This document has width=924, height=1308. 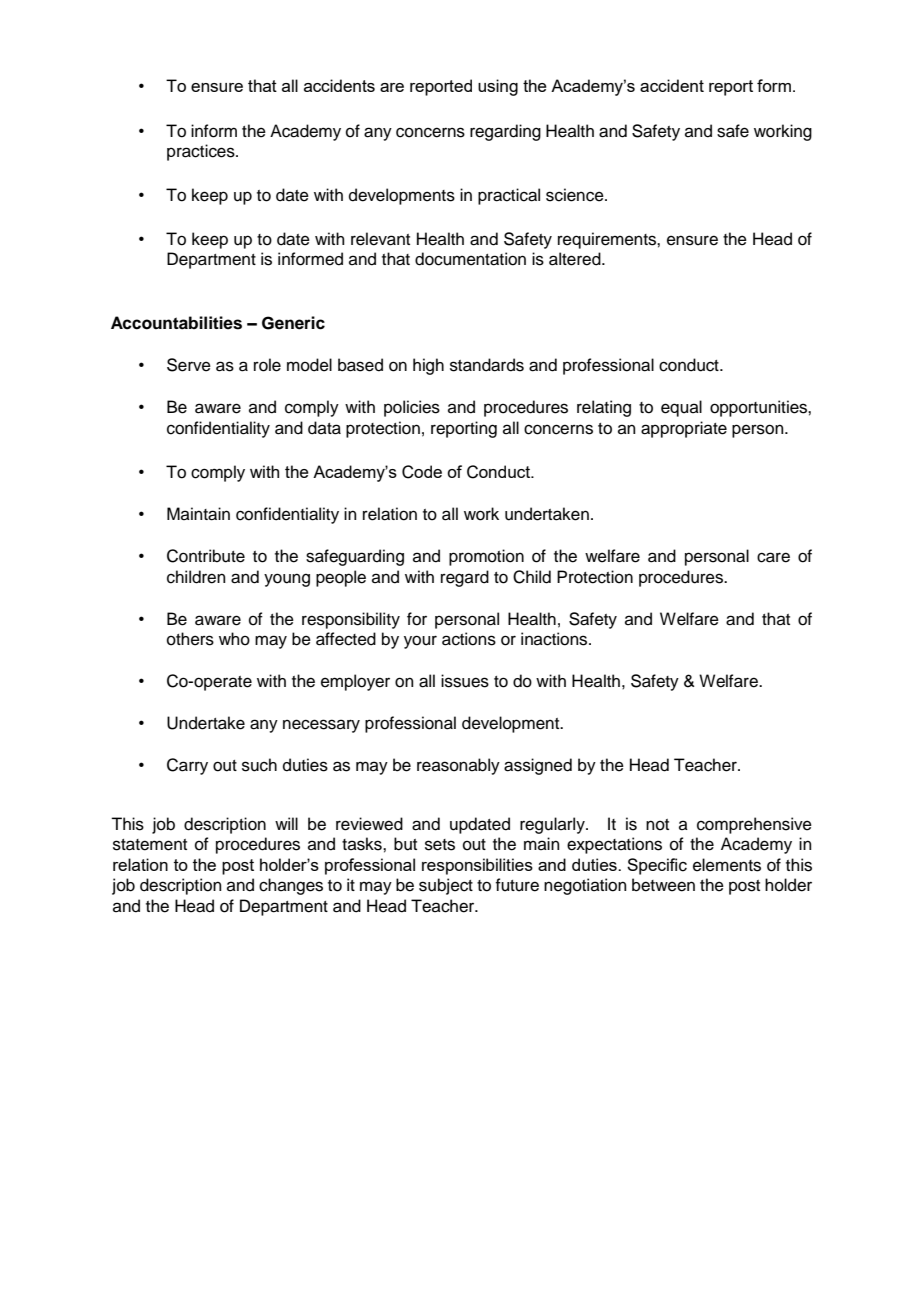 I want to click on Accountabilities, so click(x=176, y=323).
